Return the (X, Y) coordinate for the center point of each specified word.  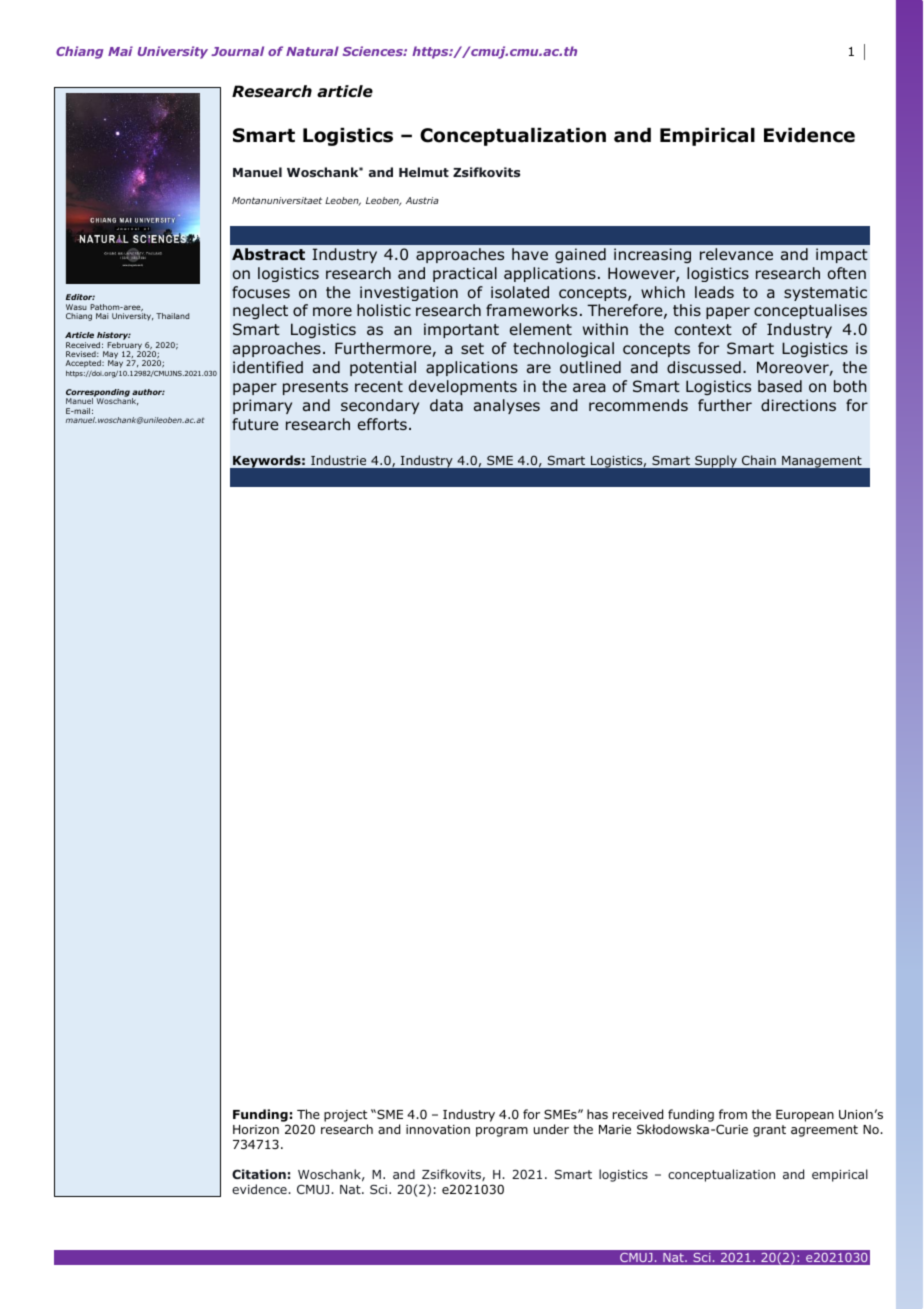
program (502, 1132)
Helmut (424, 172)
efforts (382, 424)
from (733, 1114)
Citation (259, 1174)
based (780, 386)
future (255, 424)
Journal (237, 51)
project (345, 1116)
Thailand (172, 316)
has (597, 1114)
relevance (736, 254)
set (472, 348)
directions (798, 405)
